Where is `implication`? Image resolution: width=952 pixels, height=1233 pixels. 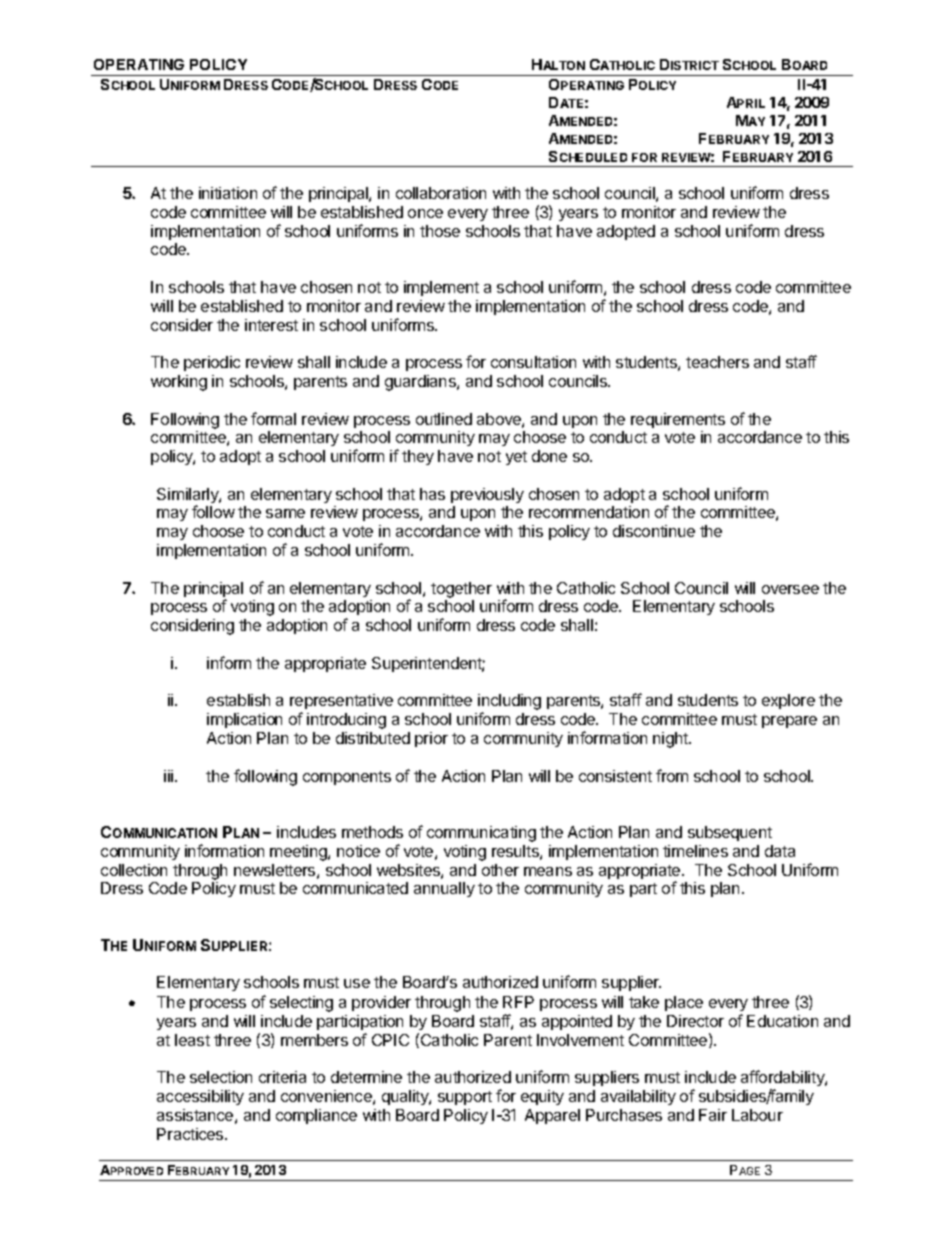 implication is located at coordinates (244, 720).
